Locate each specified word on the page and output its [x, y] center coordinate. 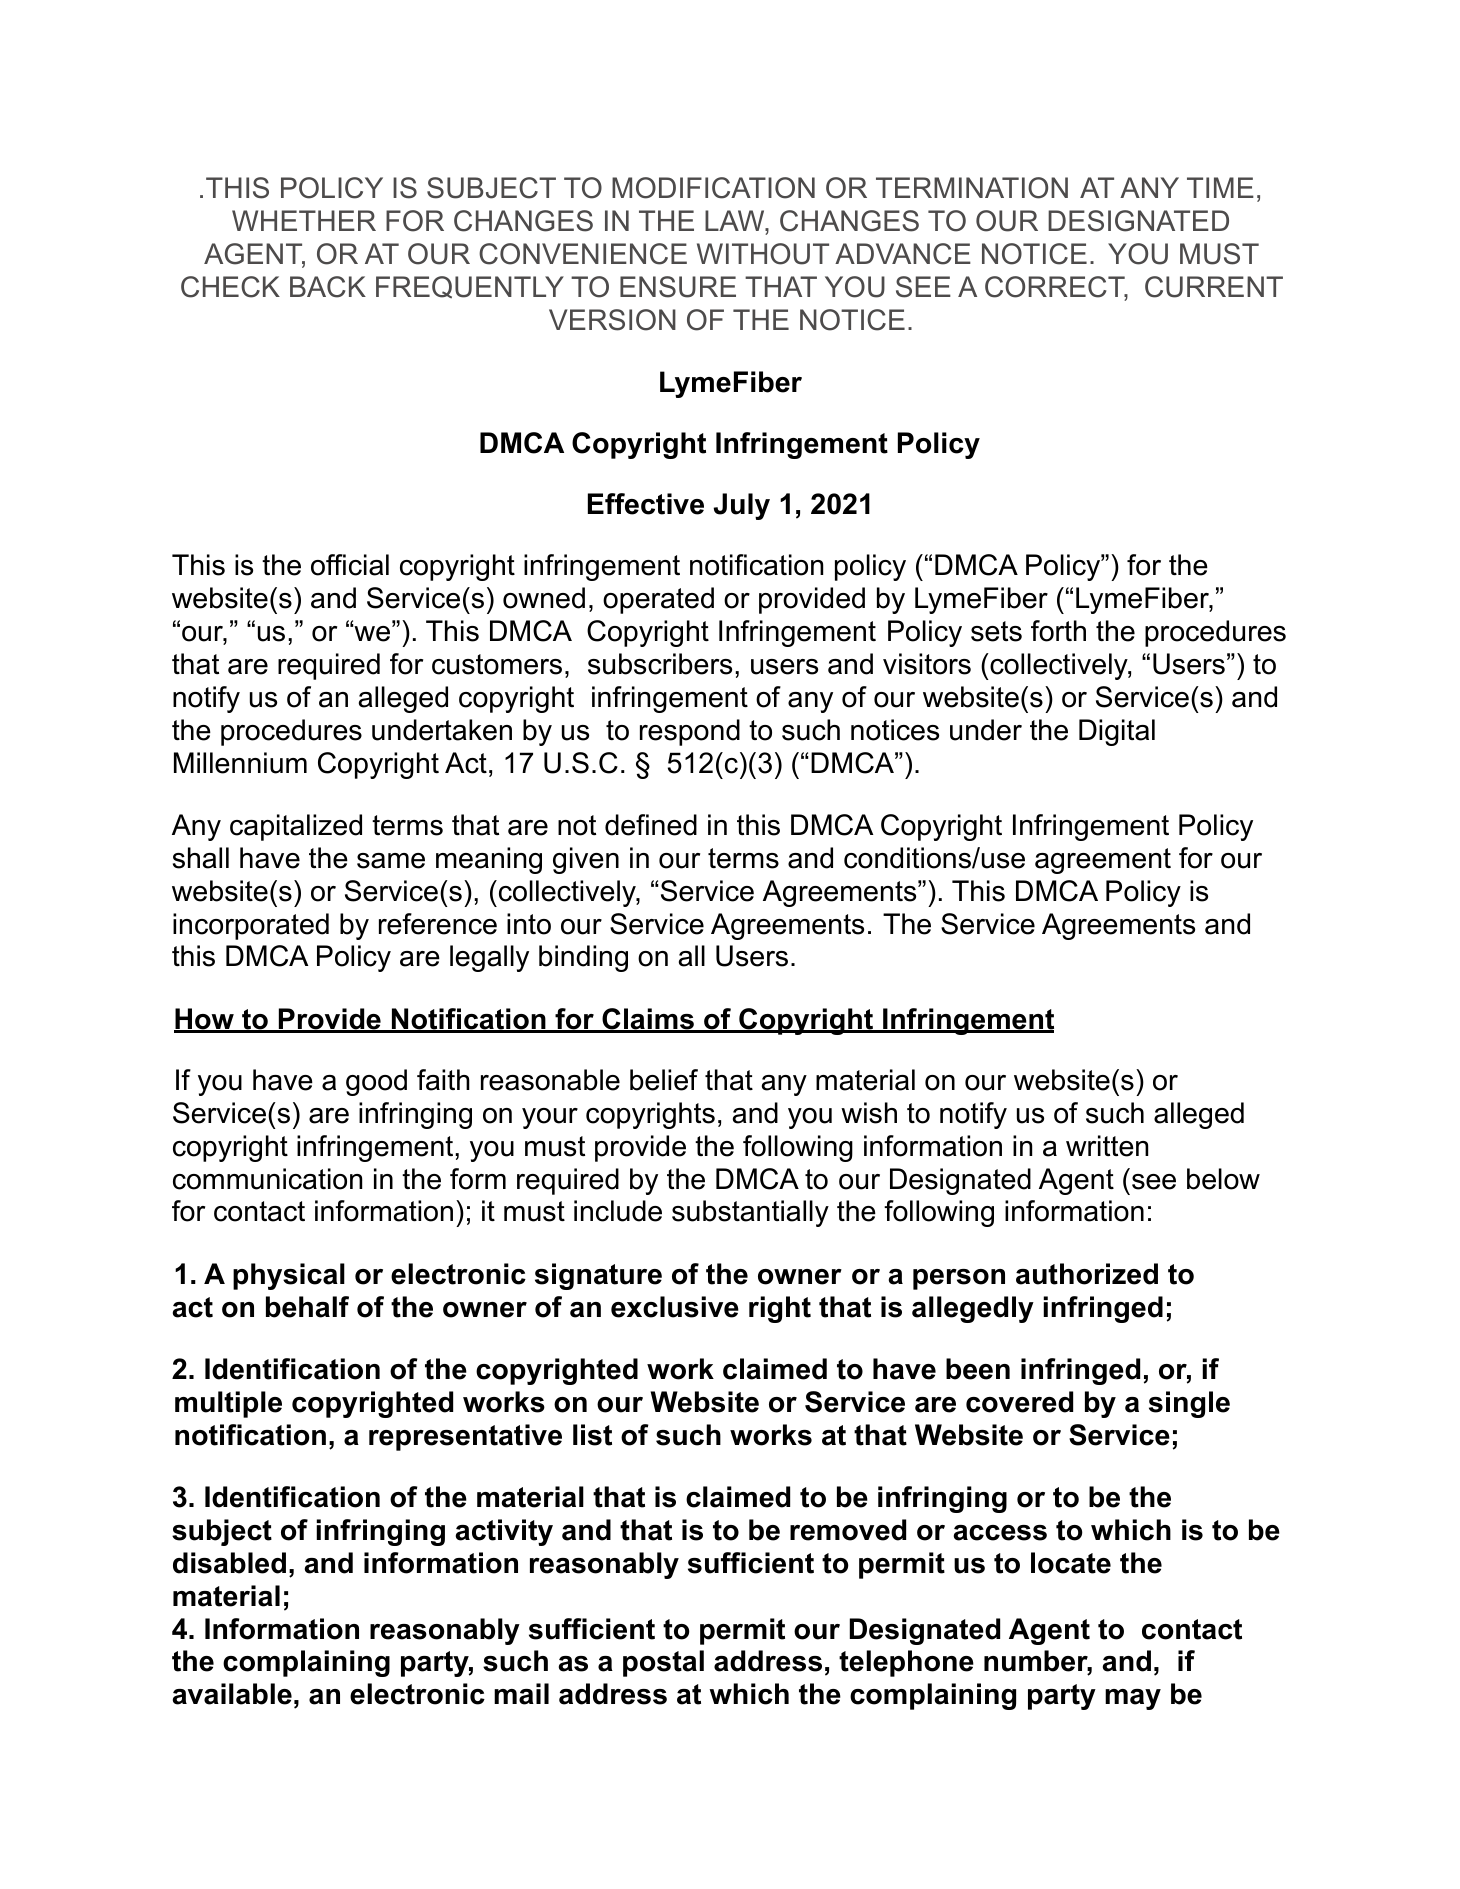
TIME [1220, 187]
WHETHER [304, 220]
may [1133, 1699]
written [1107, 1146]
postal [663, 1663]
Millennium [240, 763]
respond [690, 732]
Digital [1117, 732]
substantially [750, 1213]
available [232, 1694]
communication [267, 1179]
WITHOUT [763, 254]
